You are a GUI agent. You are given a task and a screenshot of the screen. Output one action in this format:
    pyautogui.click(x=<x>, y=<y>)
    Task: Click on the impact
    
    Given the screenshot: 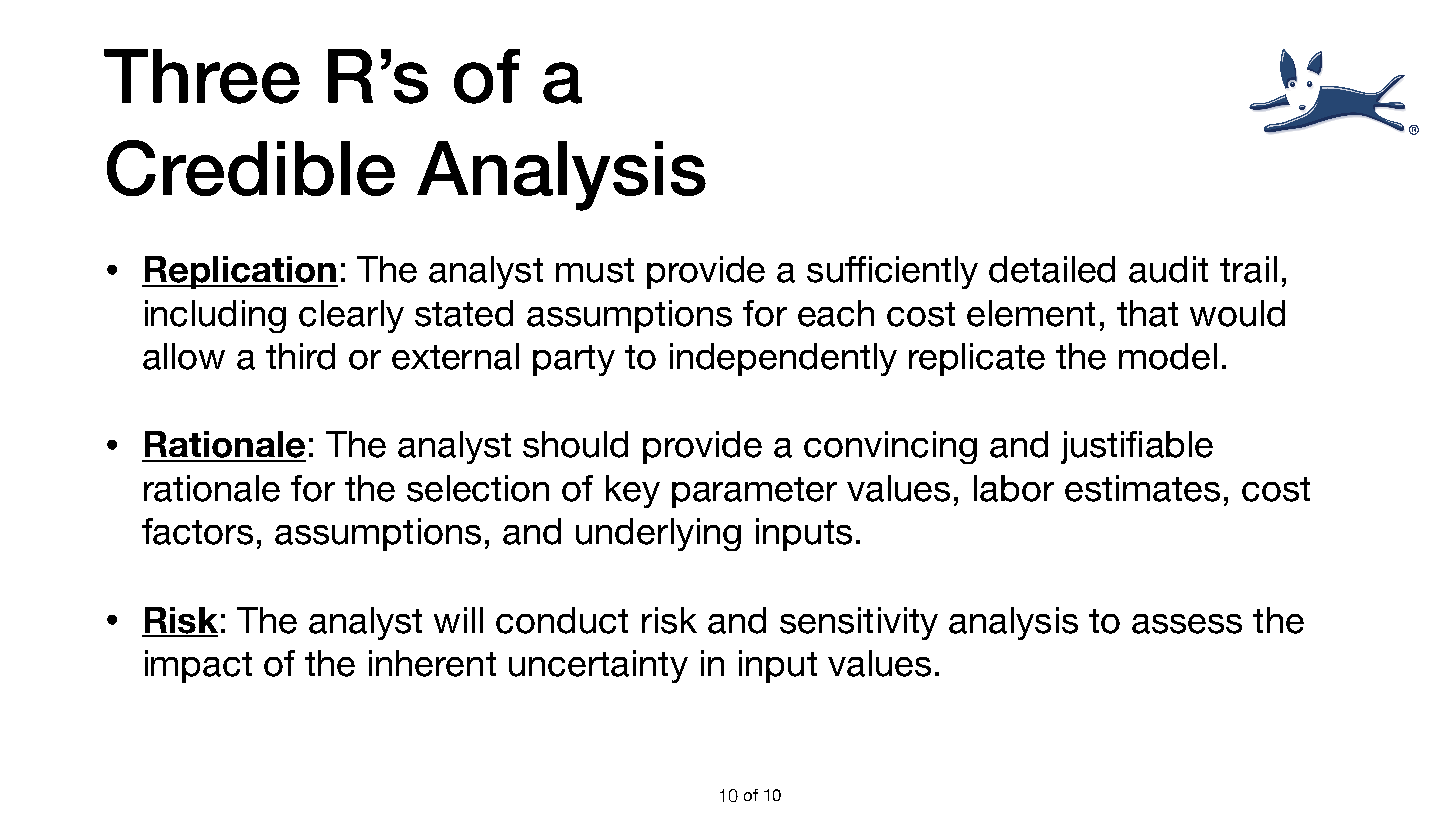 What is the action you would take?
    pyautogui.click(x=198, y=666)
